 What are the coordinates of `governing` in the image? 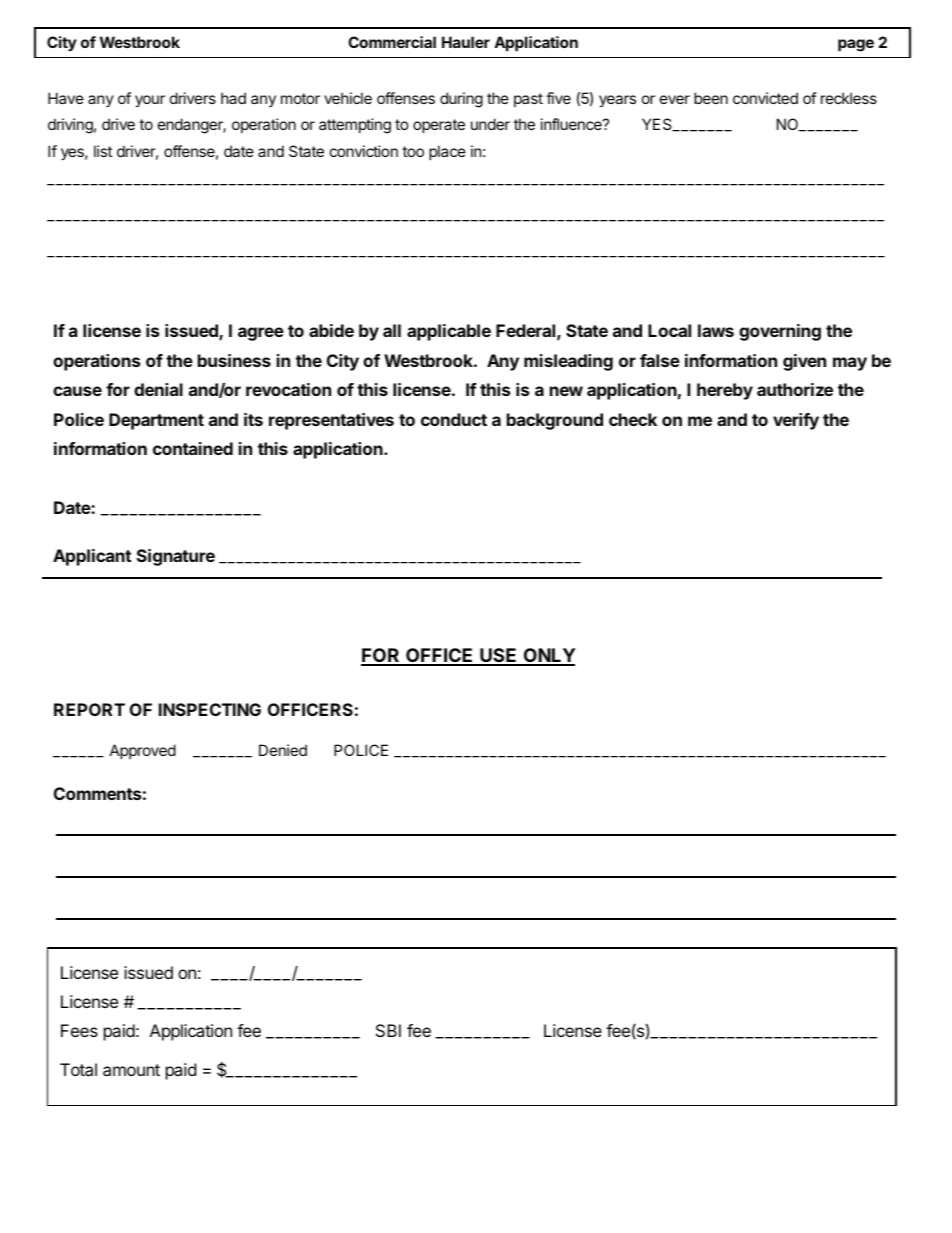 It's located at (780, 332).
